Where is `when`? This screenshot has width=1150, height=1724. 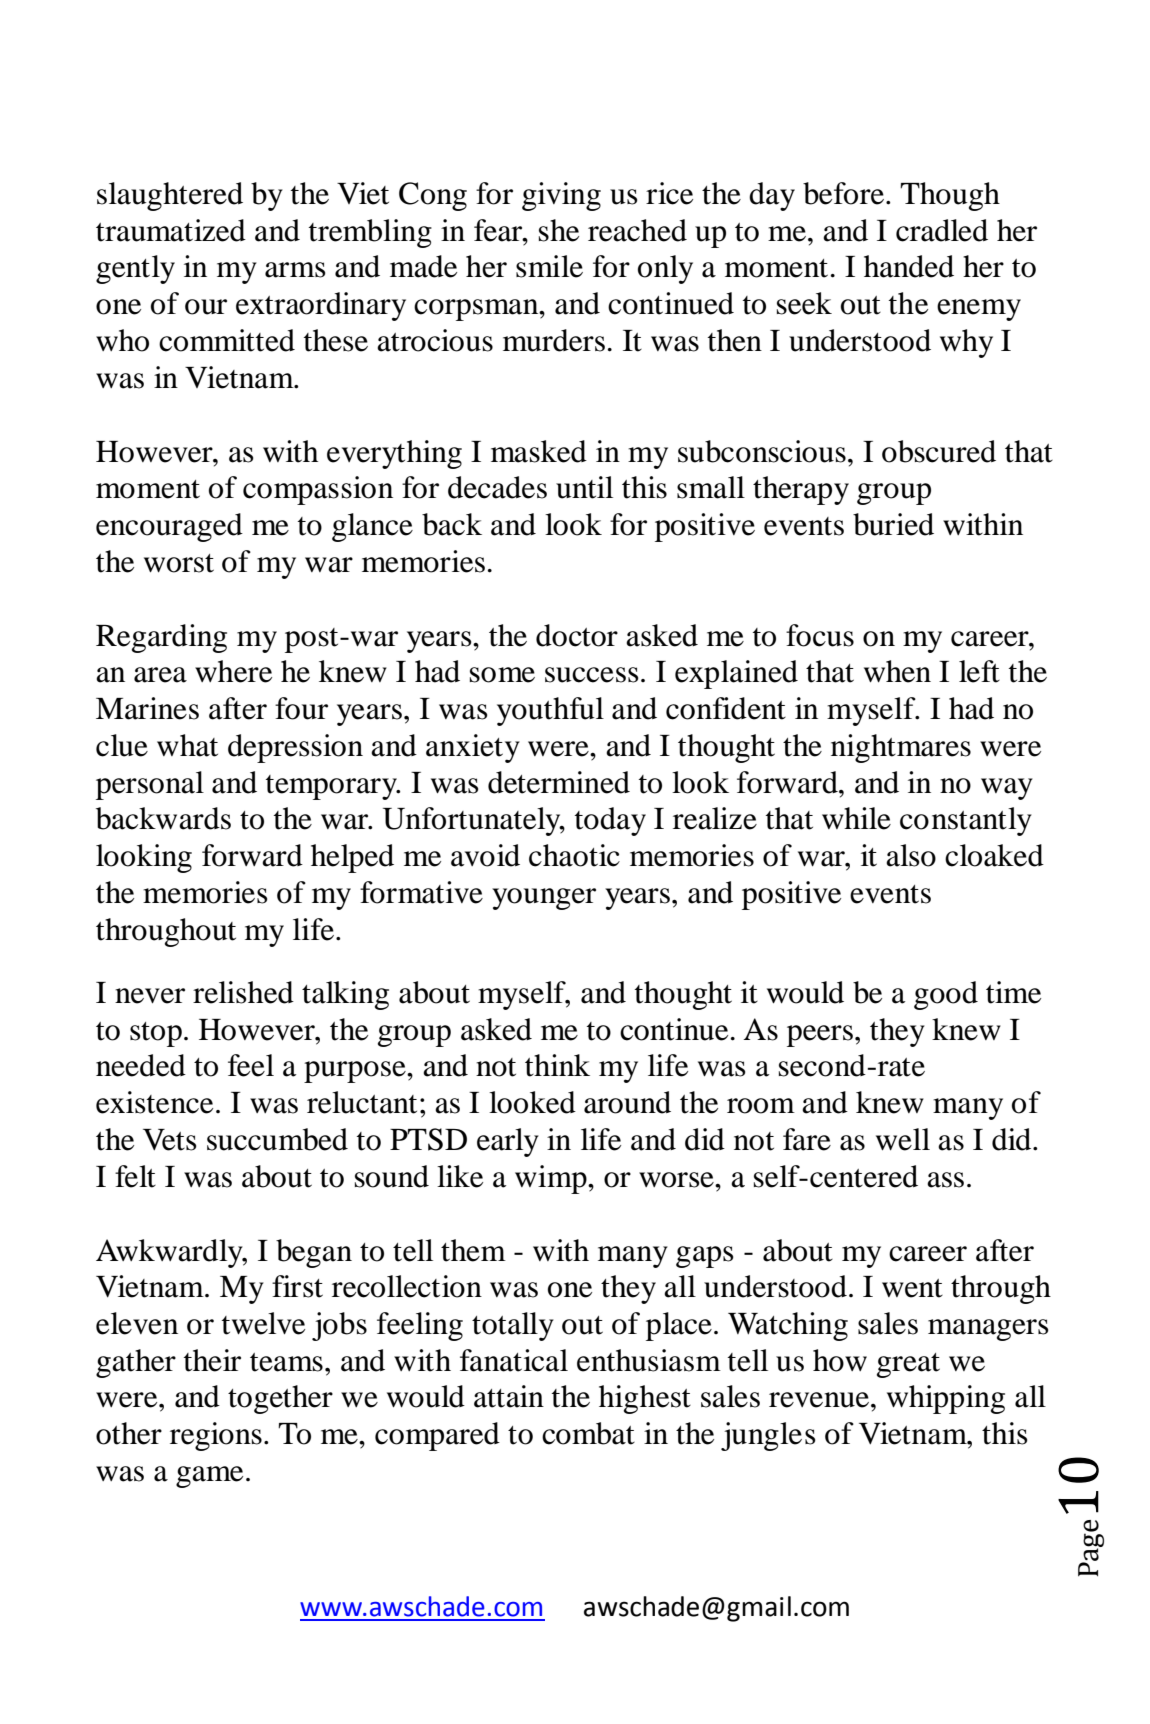
when is located at coordinates (897, 671).
